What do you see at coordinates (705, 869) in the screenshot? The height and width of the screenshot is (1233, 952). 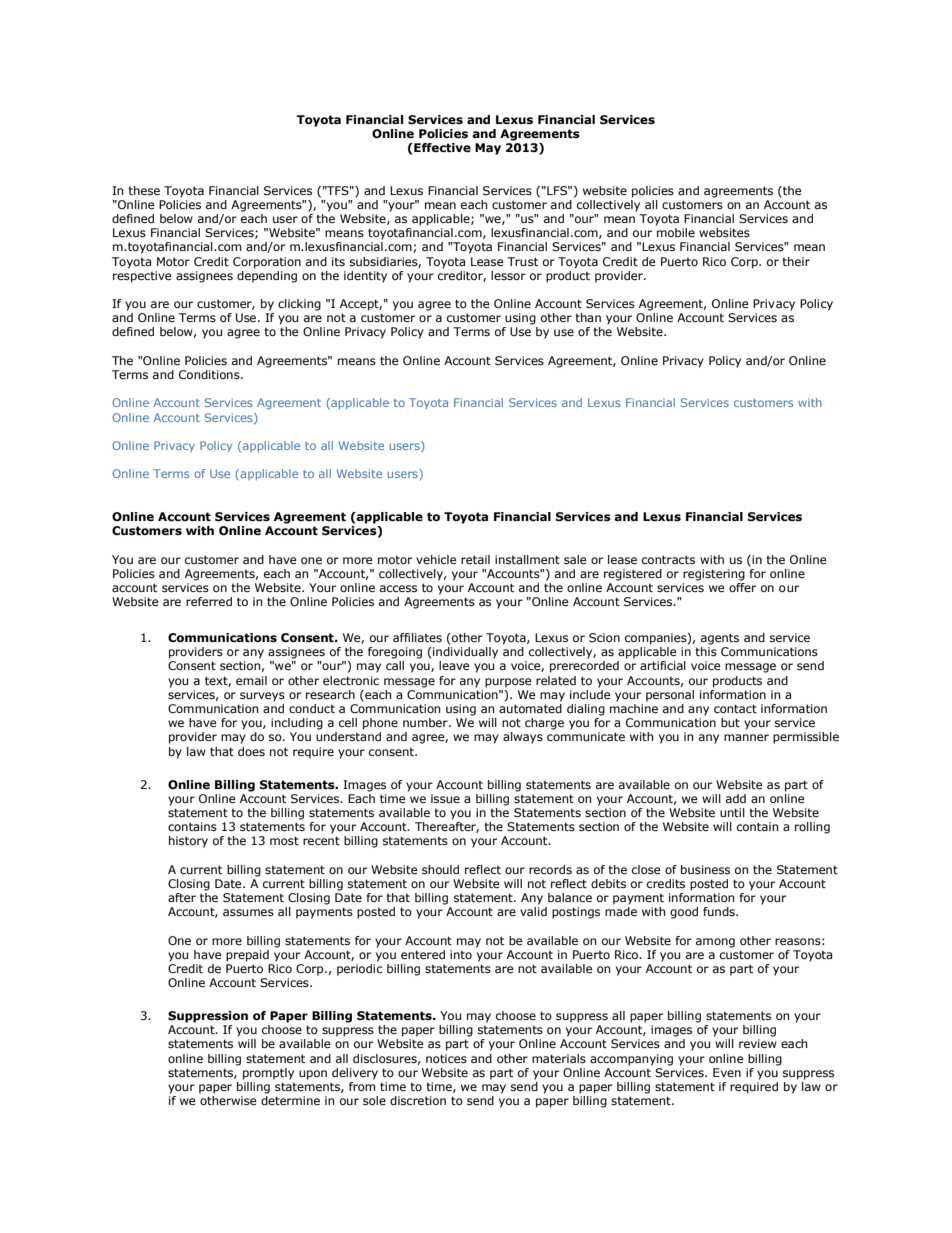 I see `business` at bounding box center [705, 869].
